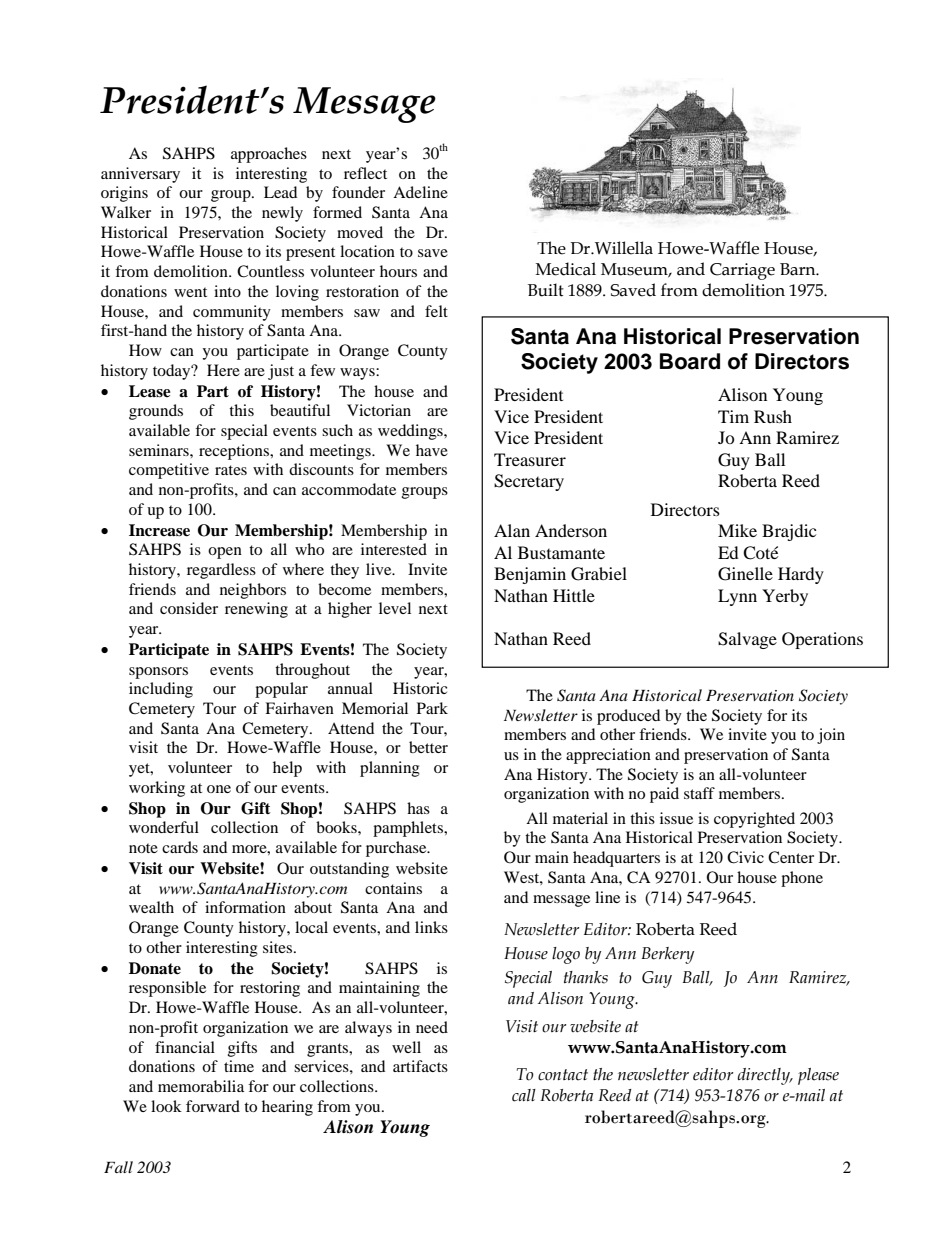  What do you see at coordinates (140, 175) in the document?
I see `anniversary` at bounding box center [140, 175].
